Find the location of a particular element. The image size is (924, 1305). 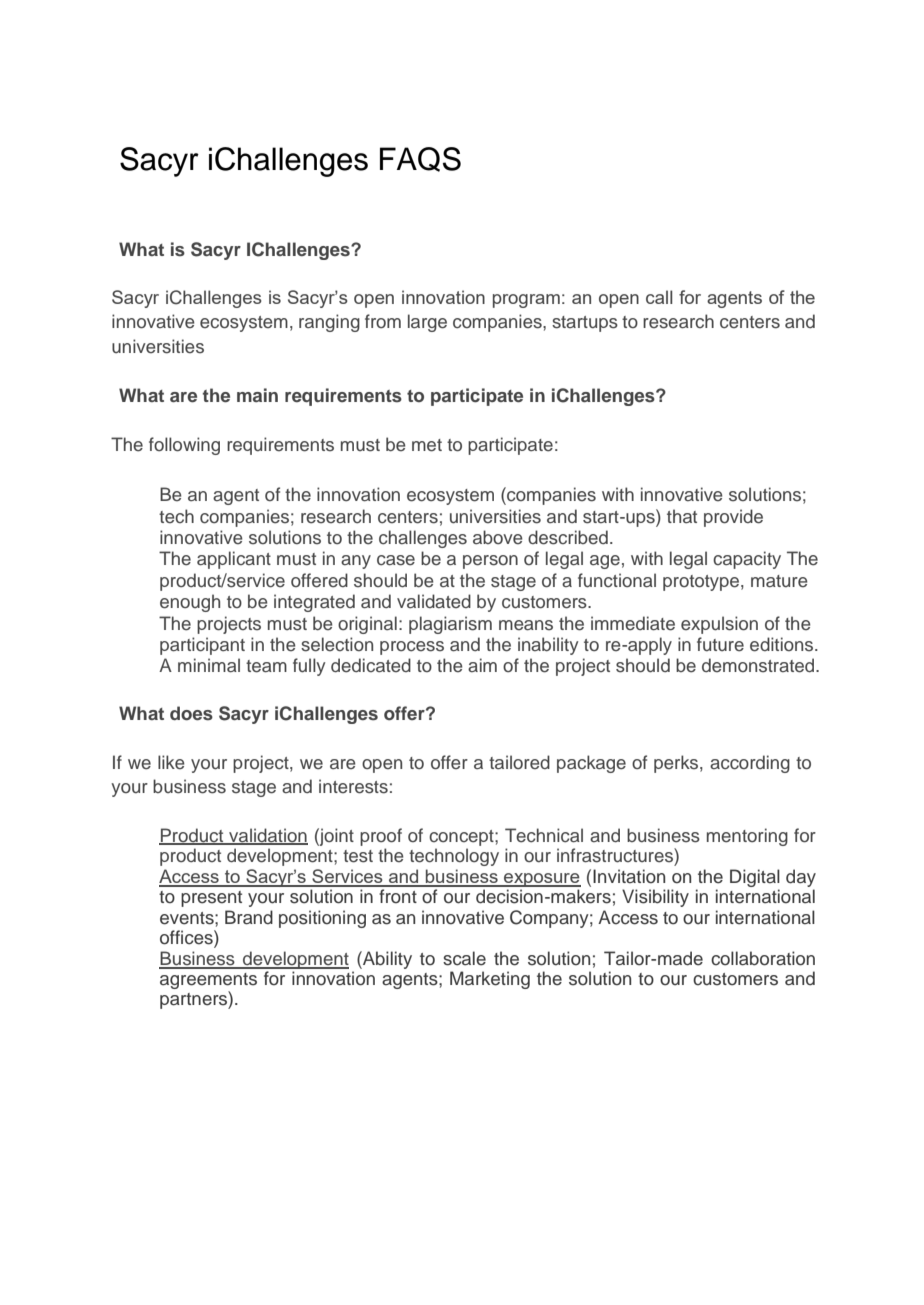

program is located at coordinates (526, 301).
